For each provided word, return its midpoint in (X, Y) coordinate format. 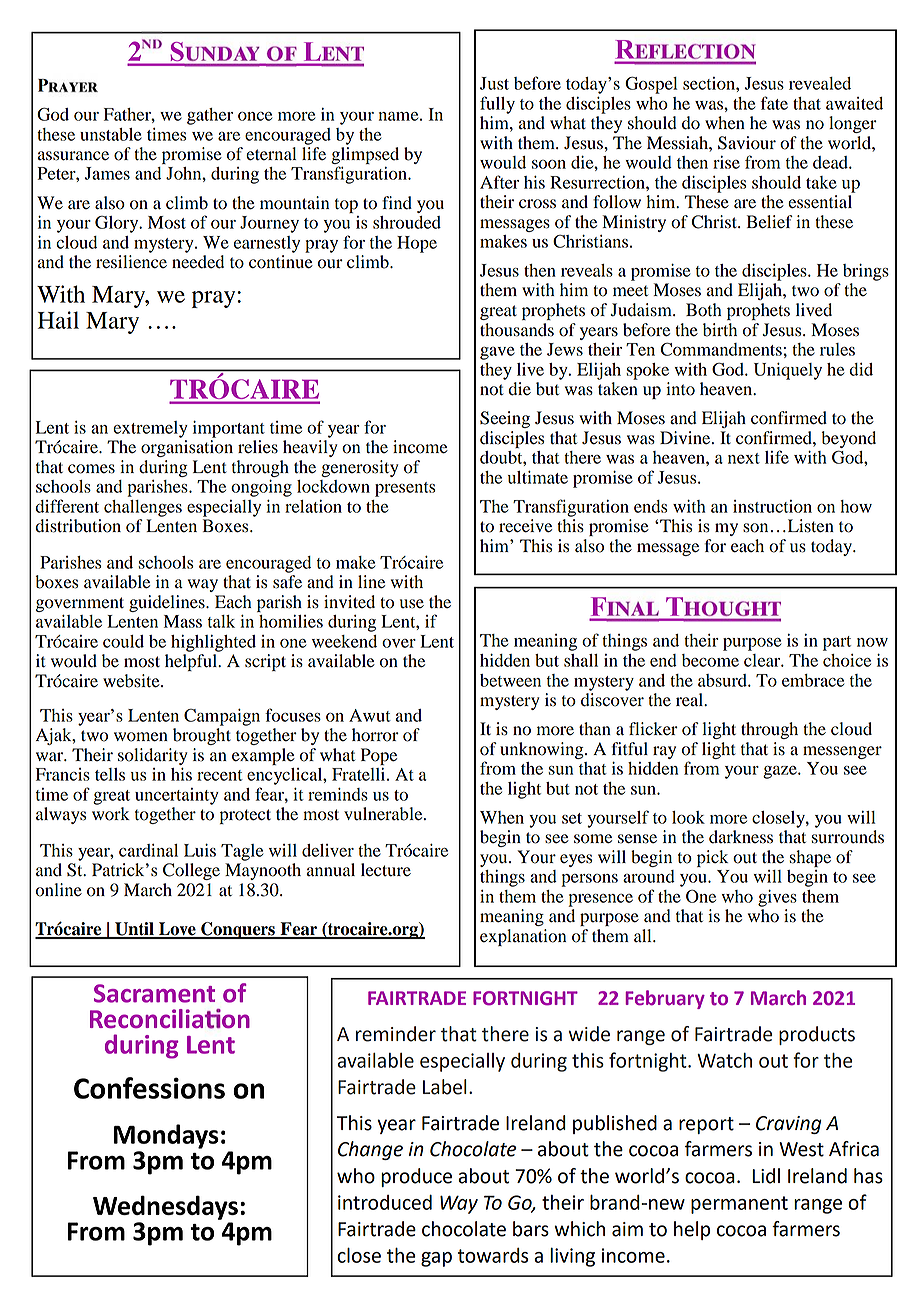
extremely (150, 429)
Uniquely (788, 371)
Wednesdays (165, 1207)
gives (777, 898)
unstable (111, 134)
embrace (813, 680)
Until (134, 930)
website (132, 681)
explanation (523, 937)
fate (774, 103)
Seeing (505, 419)
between (510, 680)
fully (497, 105)
